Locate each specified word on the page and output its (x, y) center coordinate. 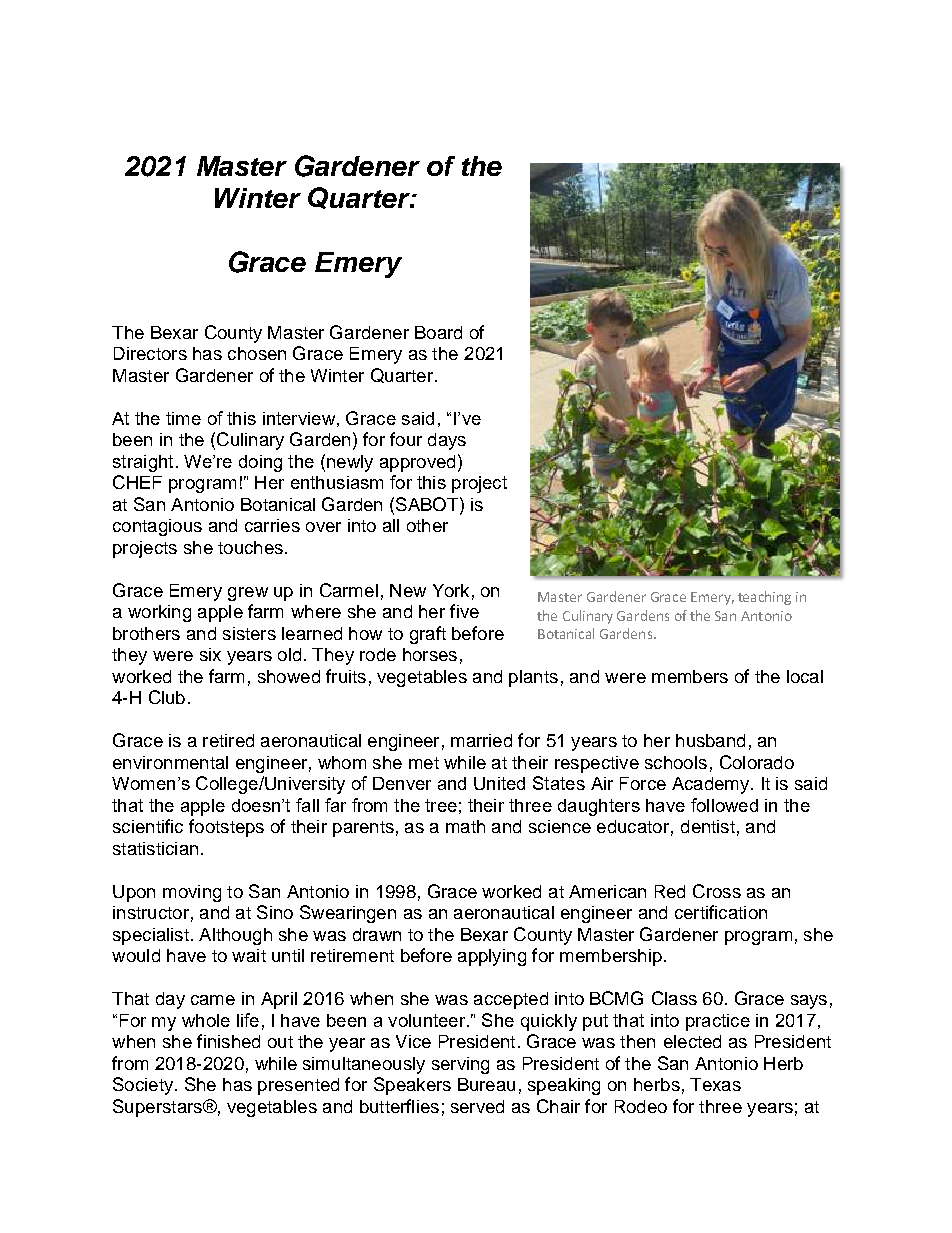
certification (721, 912)
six (210, 654)
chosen (257, 353)
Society (143, 1086)
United (499, 783)
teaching (764, 598)
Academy (712, 785)
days (447, 441)
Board (438, 332)
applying (492, 957)
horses (430, 654)
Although (235, 936)
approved (417, 463)
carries (272, 525)
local (805, 676)
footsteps (226, 828)
